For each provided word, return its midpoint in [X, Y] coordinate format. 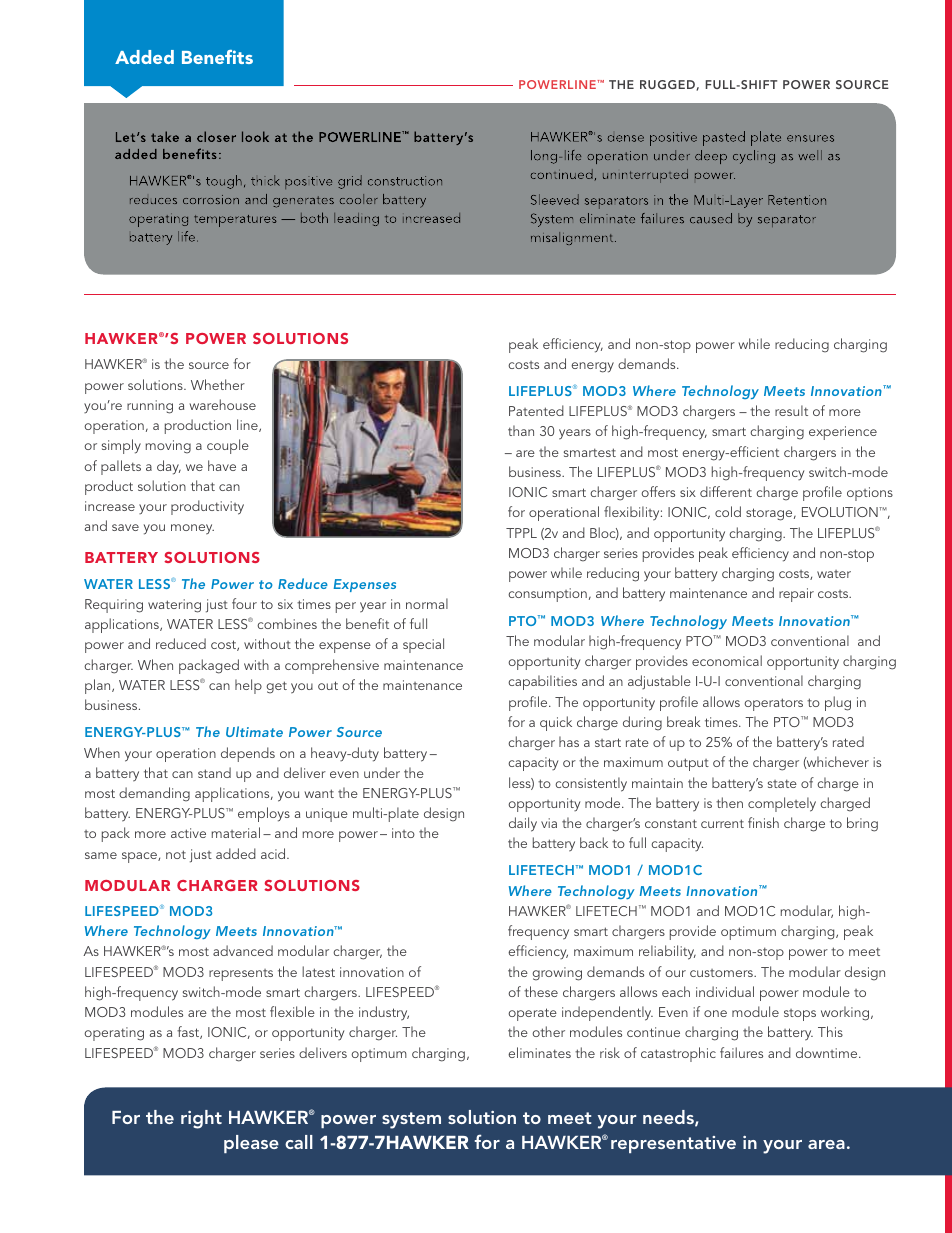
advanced [243, 950]
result [791, 410]
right [201, 1119]
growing [557, 974]
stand [214, 772]
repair [796, 595]
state [782, 783]
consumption [547, 595]
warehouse [223, 404]
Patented [536, 410]
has [569, 741]
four [244, 603]
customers [722, 973]
